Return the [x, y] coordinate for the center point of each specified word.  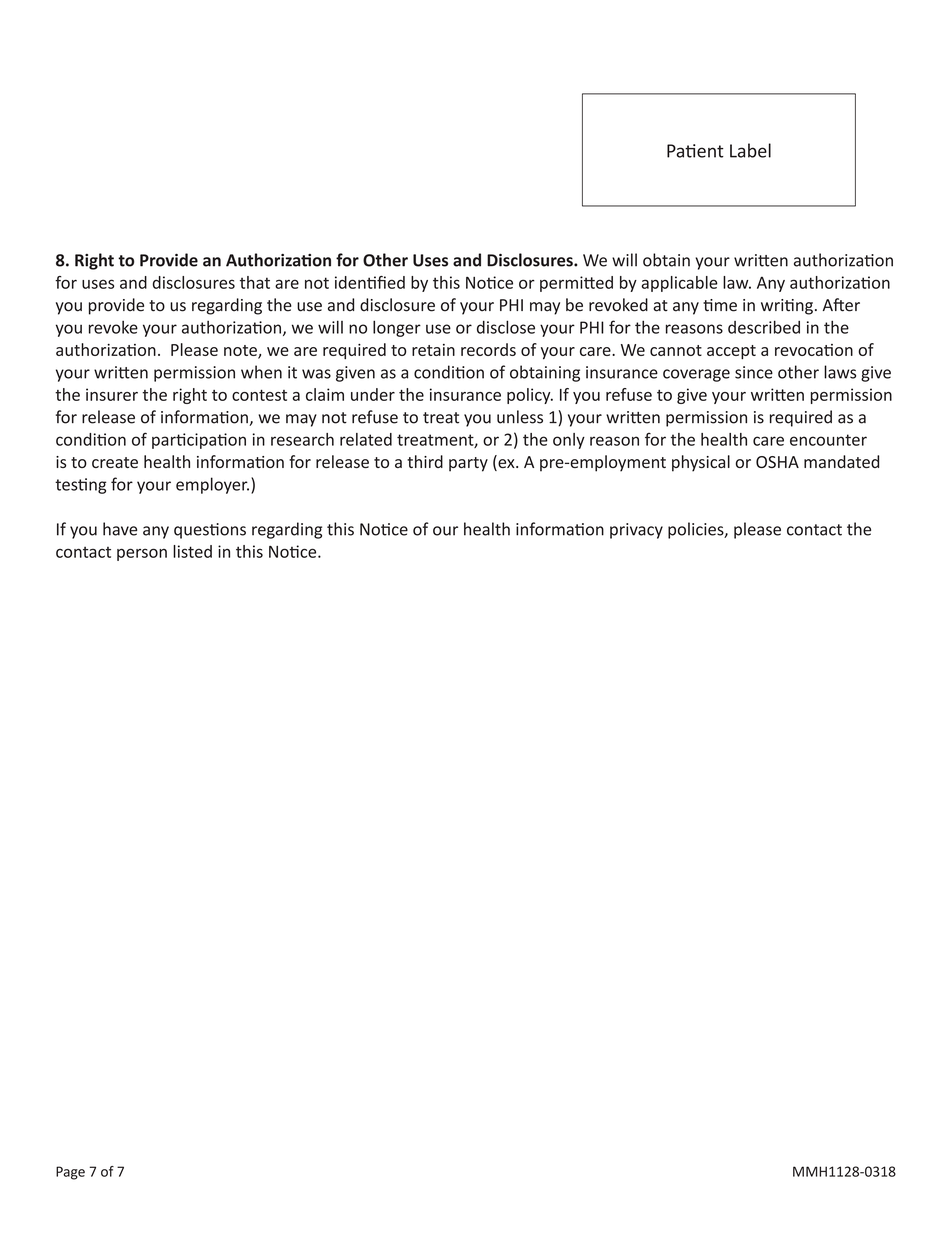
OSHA [777, 462]
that [255, 282]
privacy [636, 531]
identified [370, 282]
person [142, 554]
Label [750, 150]
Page [70, 1173]
